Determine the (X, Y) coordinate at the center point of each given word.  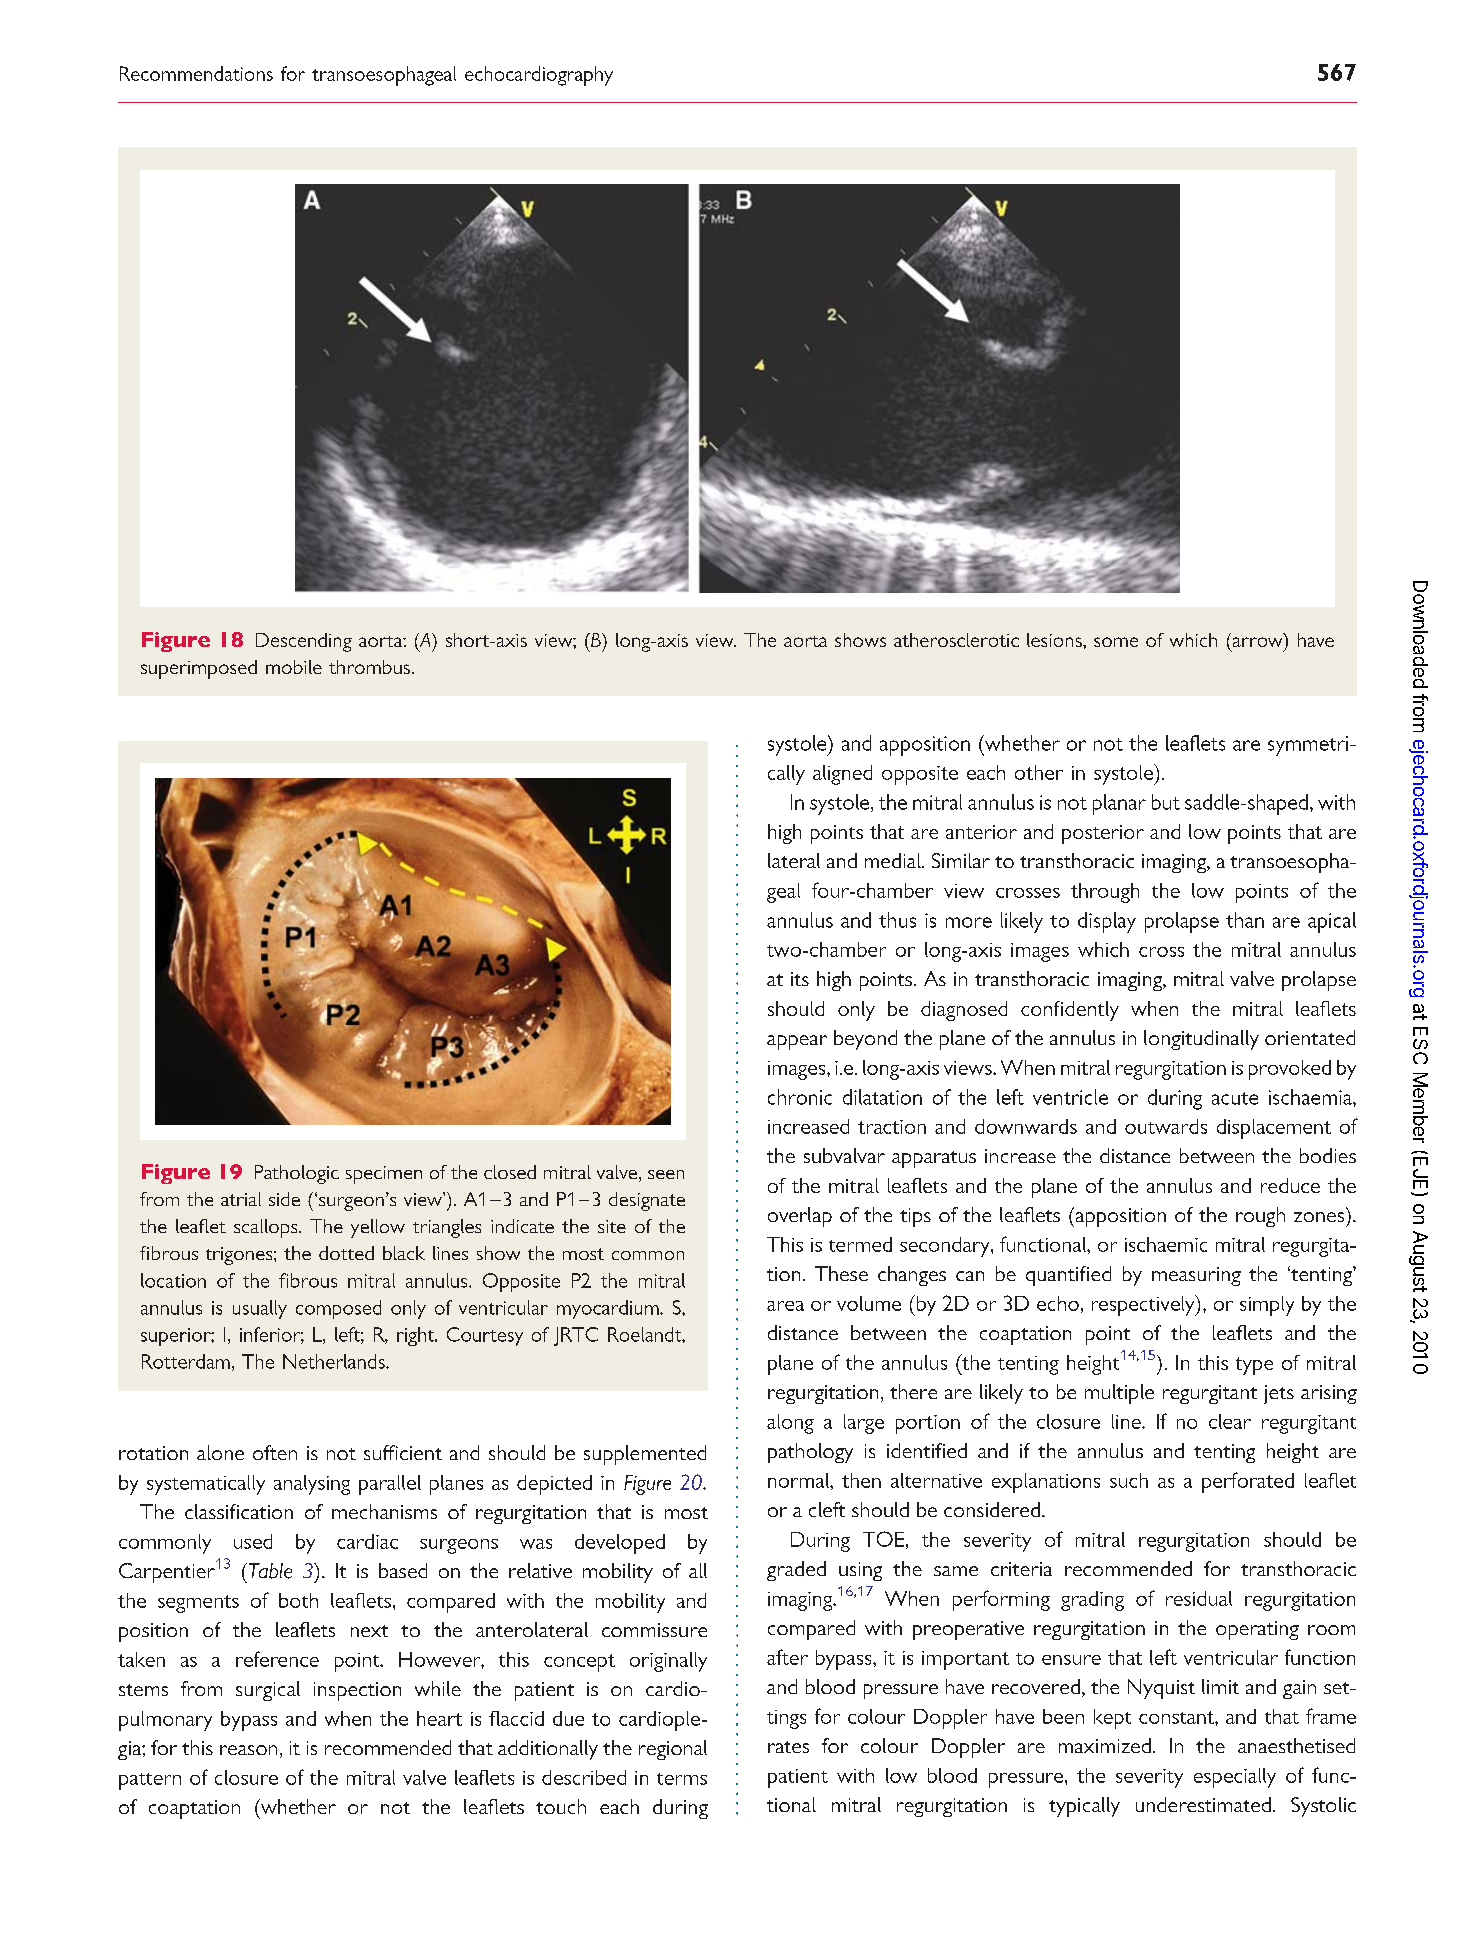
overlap (800, 1217)
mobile (294, 667)
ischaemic (1166, 1244)
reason (248, 1750)
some (1116, 642)
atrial (241, 1199)
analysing (312, 1485)
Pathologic (297, 1174)
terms (682, 1779)
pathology (810, 1453)
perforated (1248, 1482)
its (800, 979)
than (1245, 920)
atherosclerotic (956, 640)
